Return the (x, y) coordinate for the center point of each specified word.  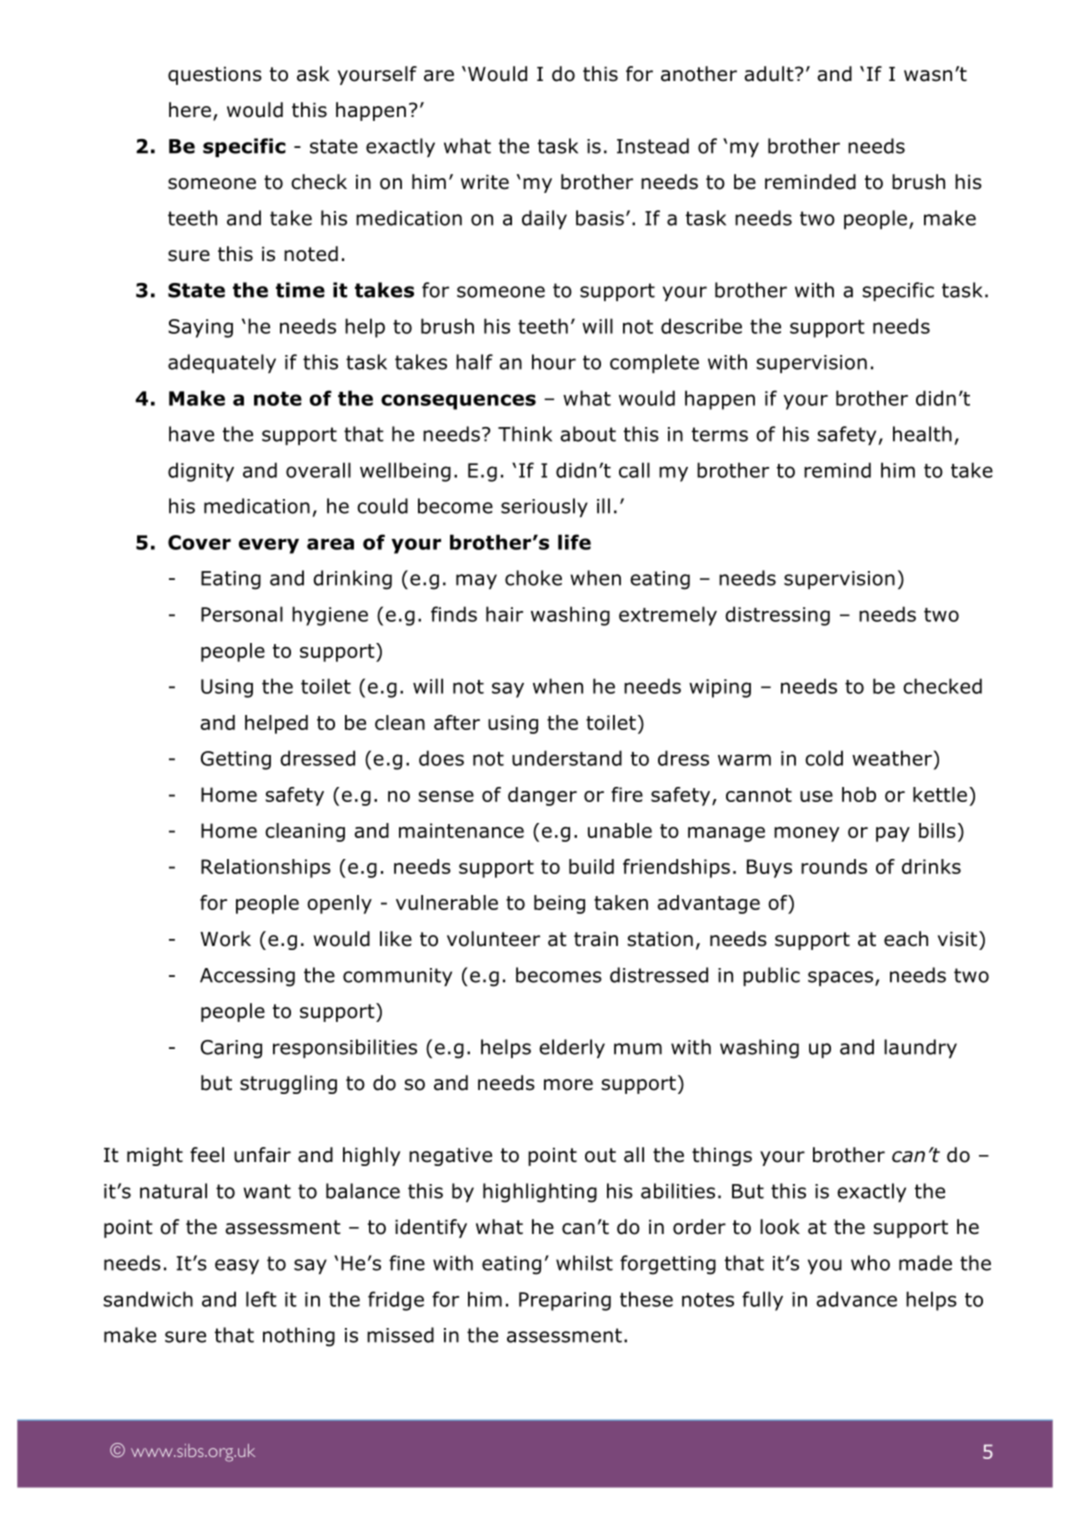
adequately (222, 363)
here (190, 110)
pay (893, 834)
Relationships (266, 868)
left (261, 1299)
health (922, 434)
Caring (231, 1049)
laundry (920, 1048)
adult (770, 74)
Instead (653, 146)
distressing (777, 616)
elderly (572, 1048)
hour (554, 362)
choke (533, 578)
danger (542, 796)
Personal (242, 614)
